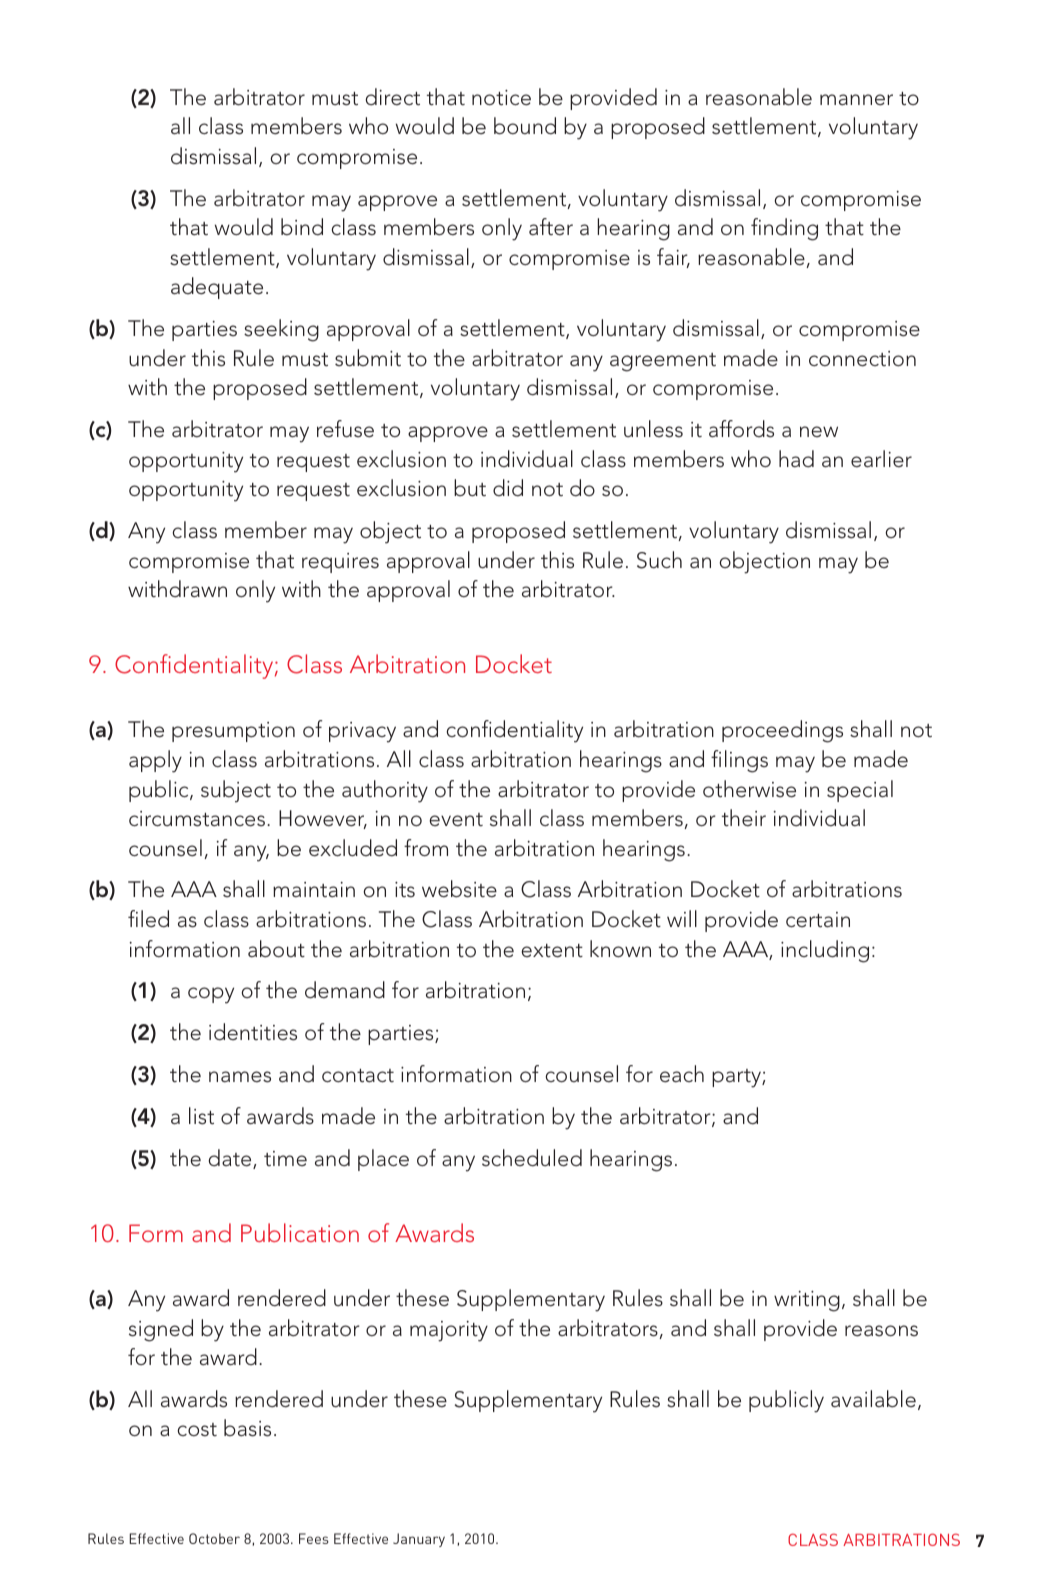 The height and width of the screenshot is (1595, 1064). What do you see at coordinates (873, 1399) in the screenshot?
I see `available` at bounding box center [873, 1399].
